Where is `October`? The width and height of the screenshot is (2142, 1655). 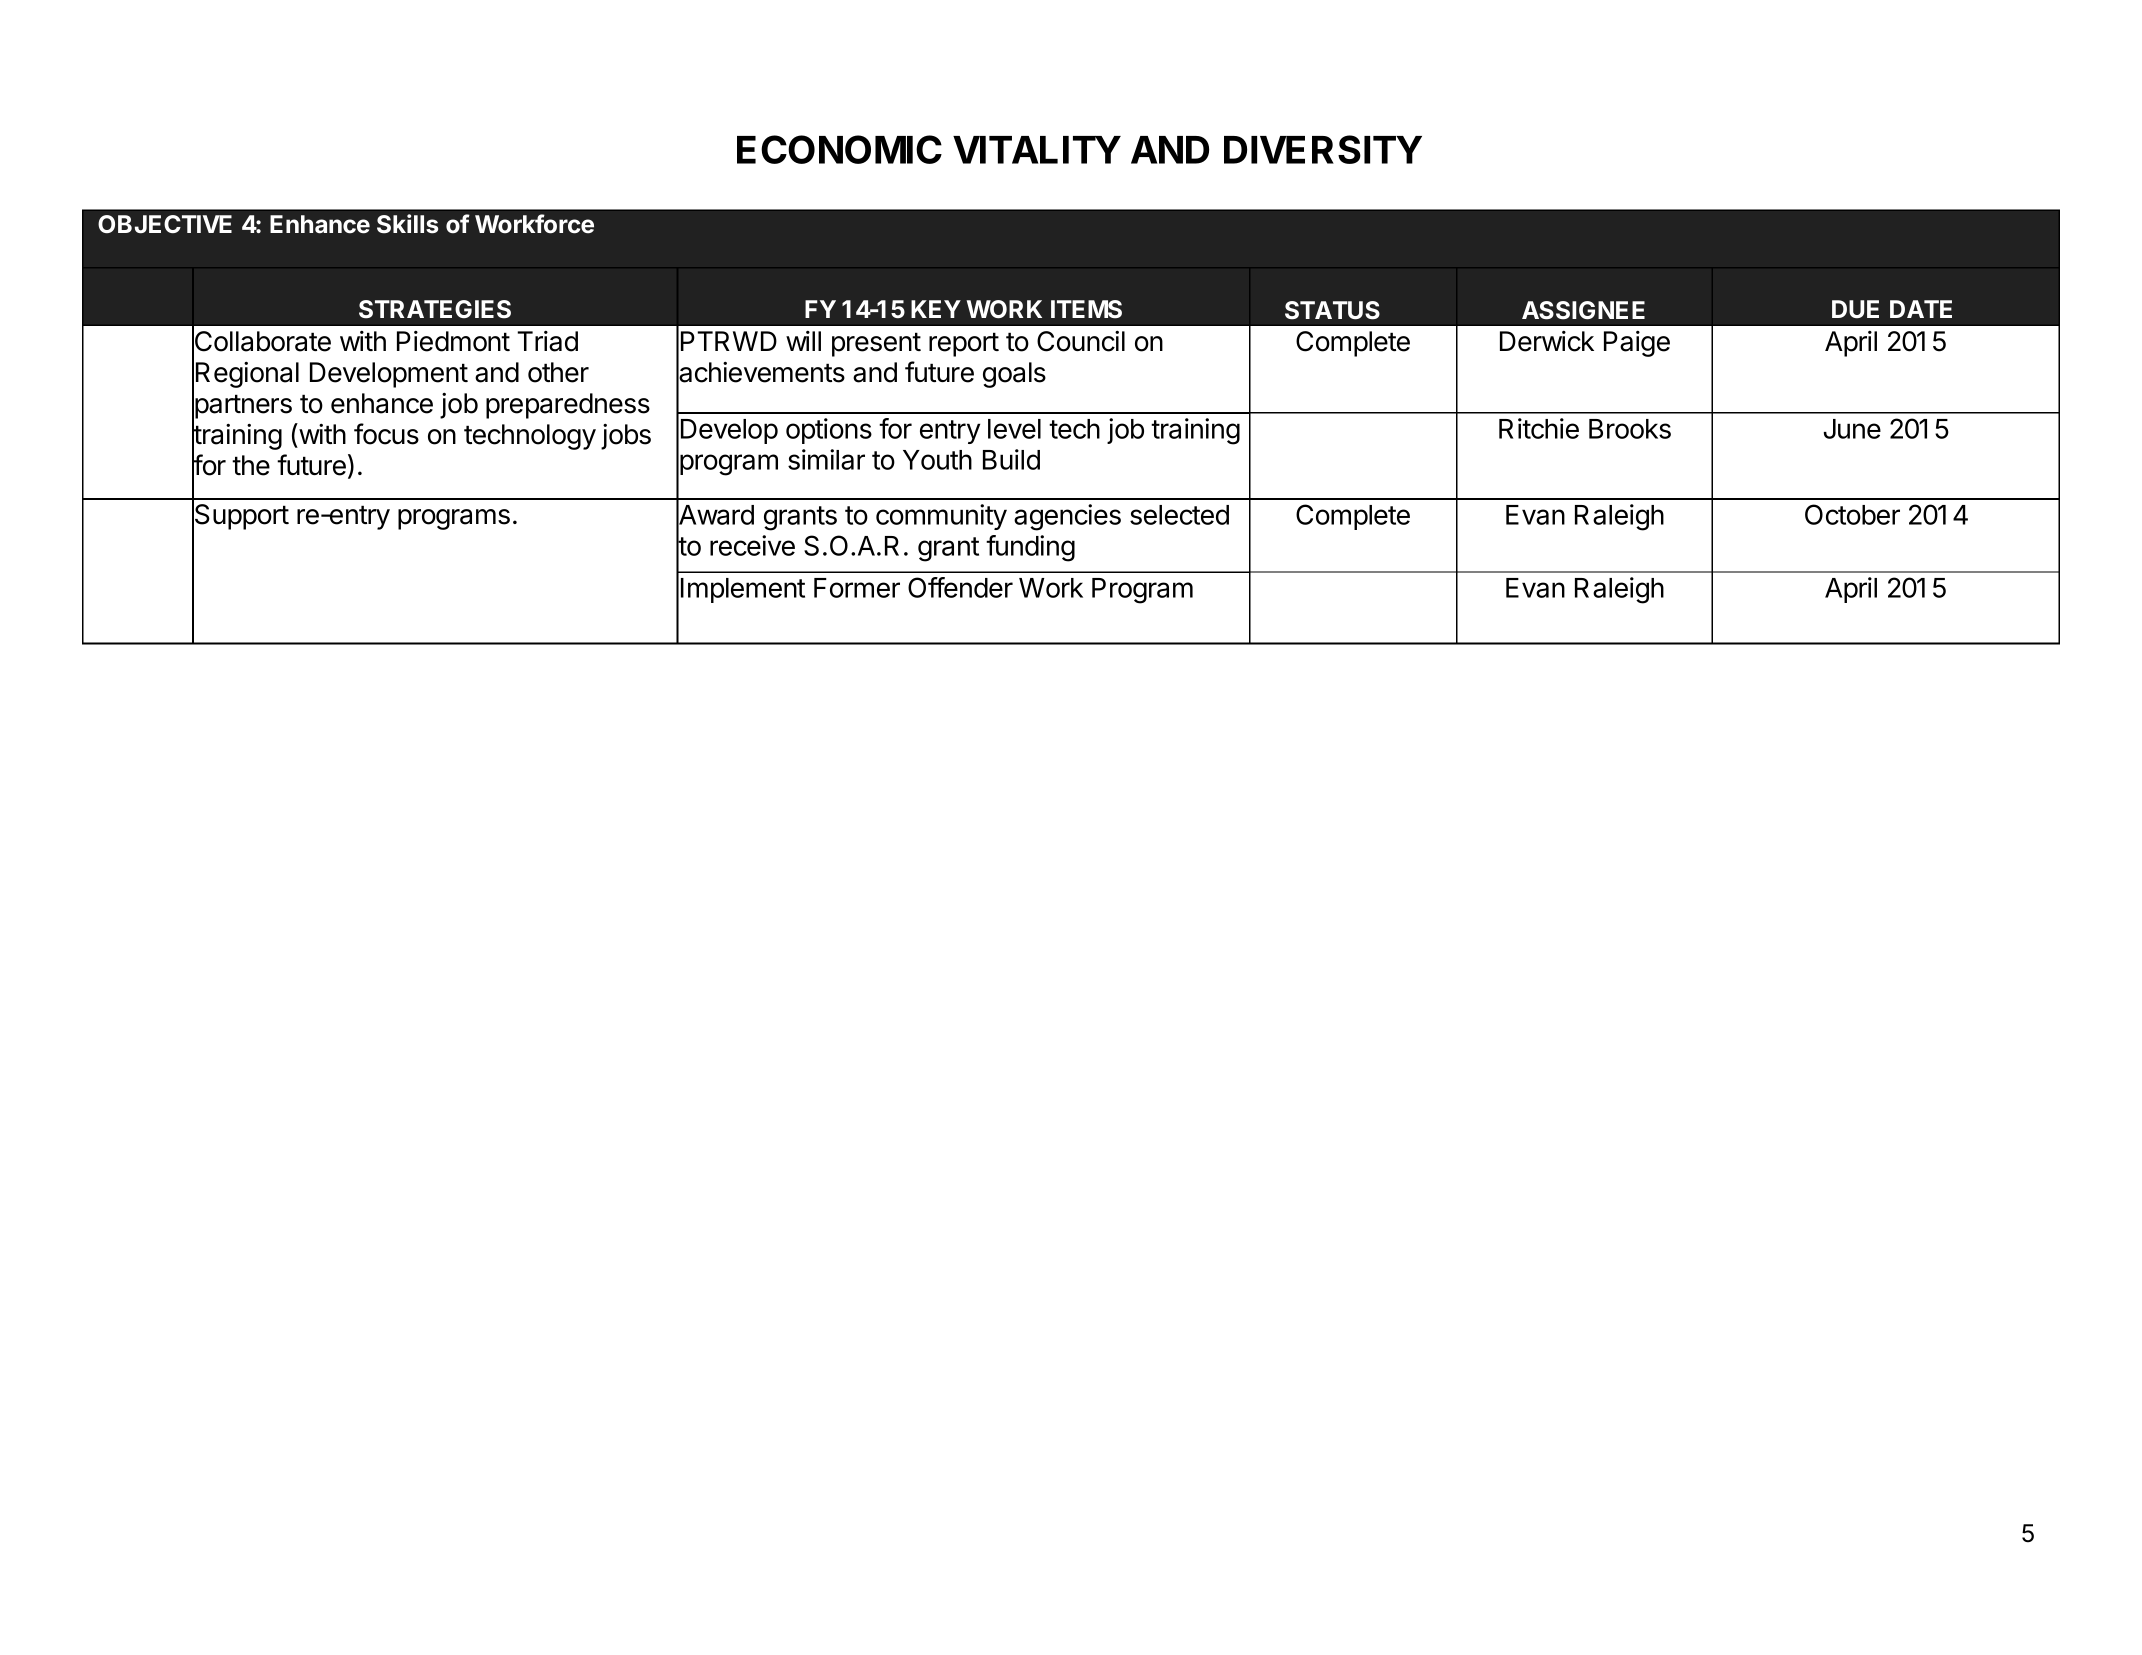
October is located at coordinates (1852, 514).
